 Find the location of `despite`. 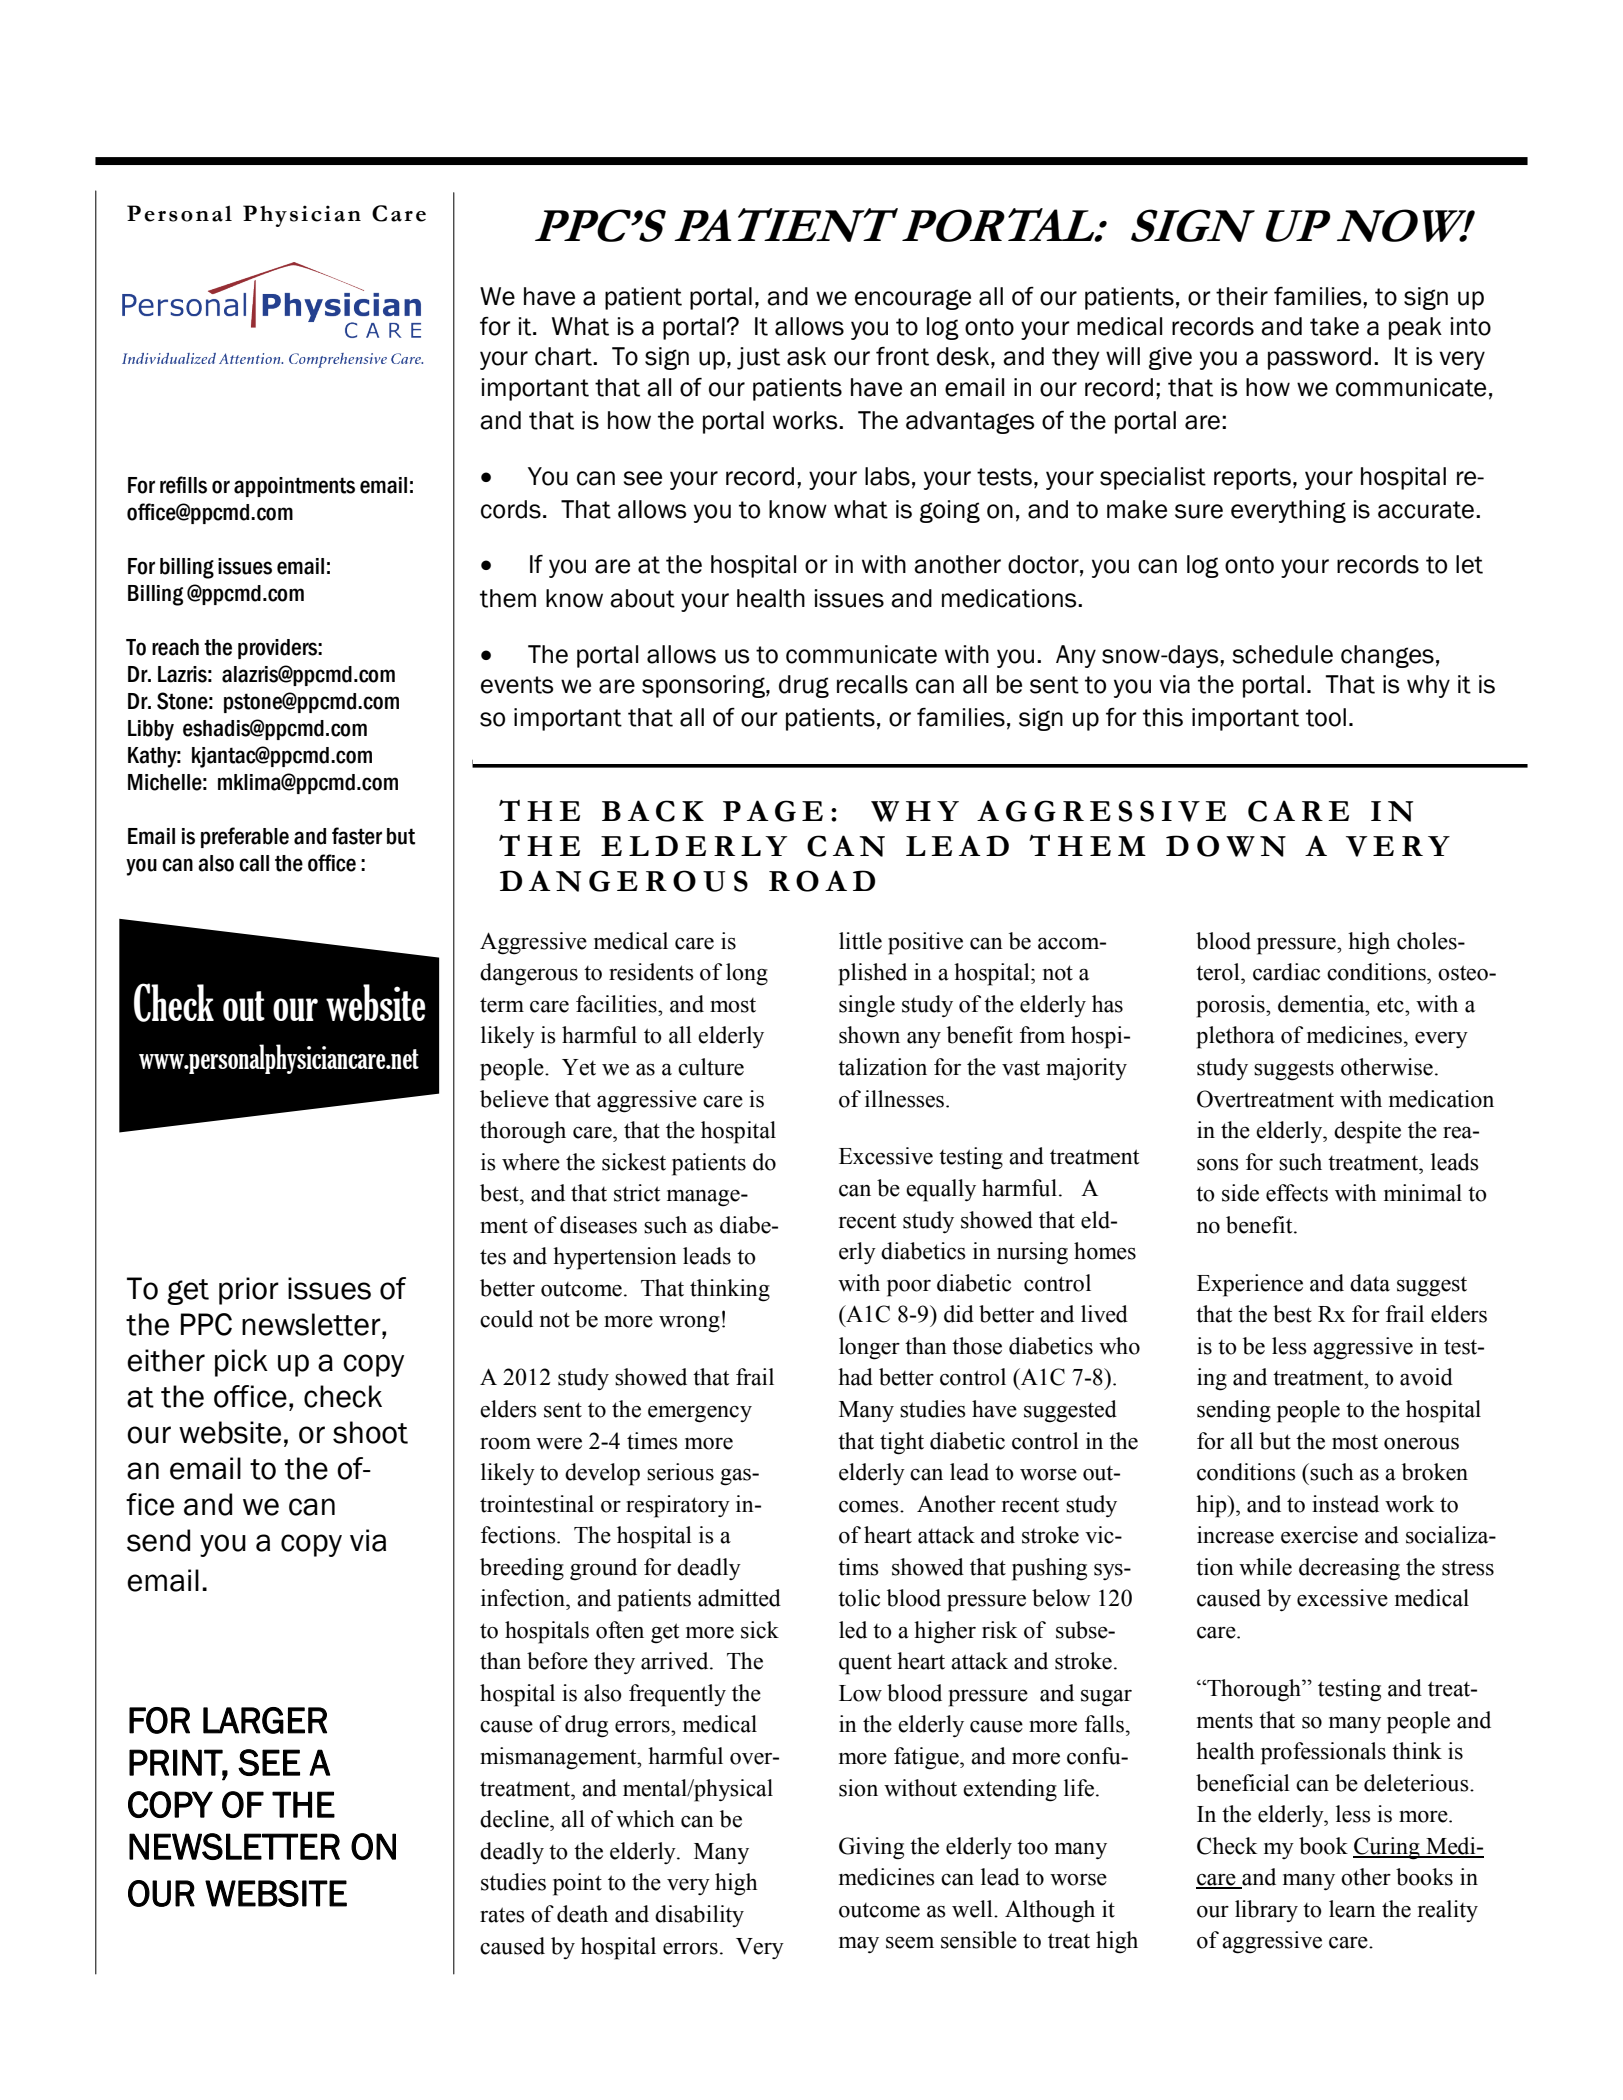

despite is located at coordinates (1367, 1132).
